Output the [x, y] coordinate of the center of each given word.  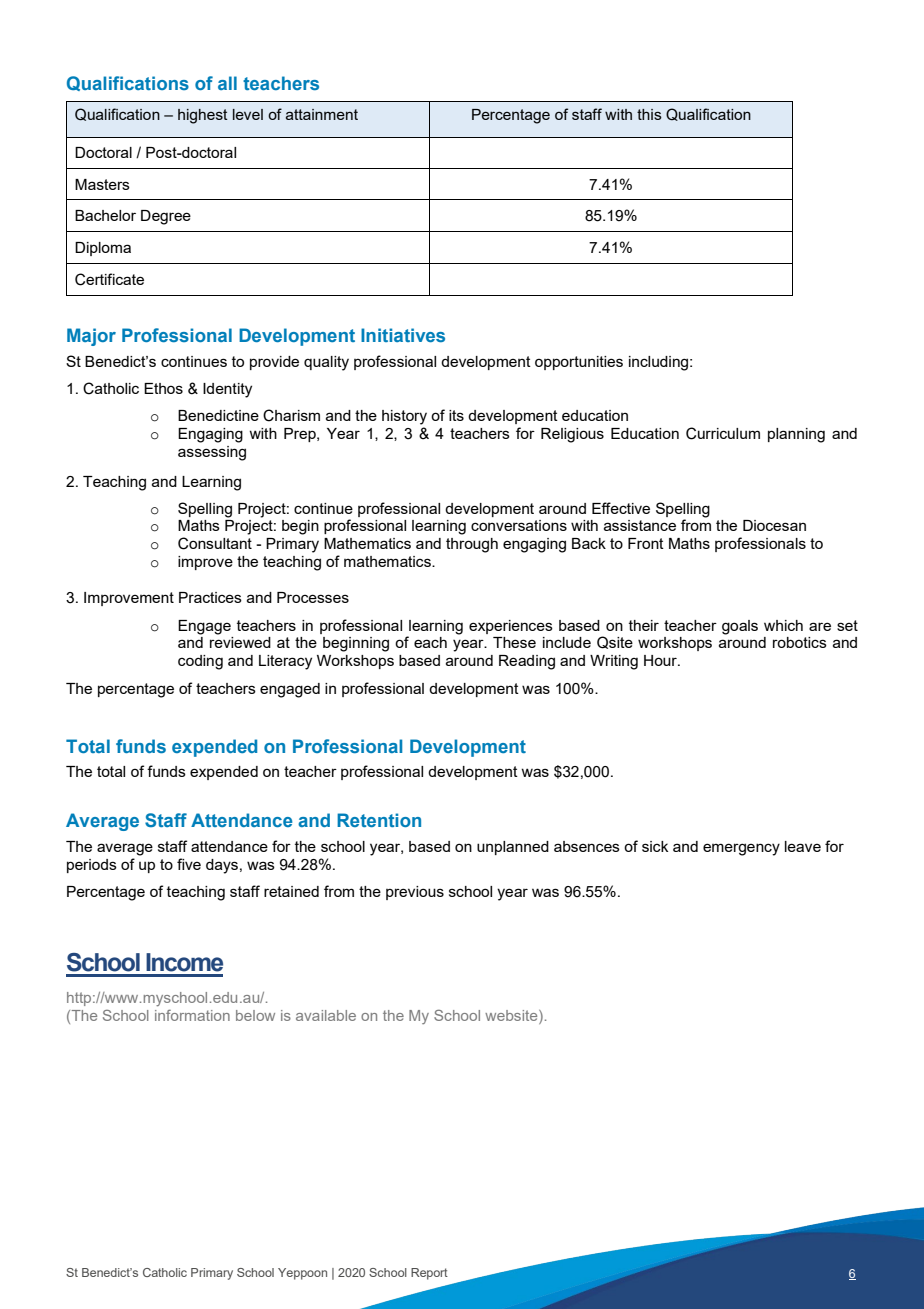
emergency [741, 849]
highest [203, 116]
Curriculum [723, 433]
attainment [322, 114]
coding [200, 662]
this [649, 114]
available [326, 1015]
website [512, 1015]
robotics [800, 642]
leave [803, 846]
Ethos [163, 388]
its [456, 415]
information [192, 1015]
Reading [527, 662]
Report [429, 1274]
